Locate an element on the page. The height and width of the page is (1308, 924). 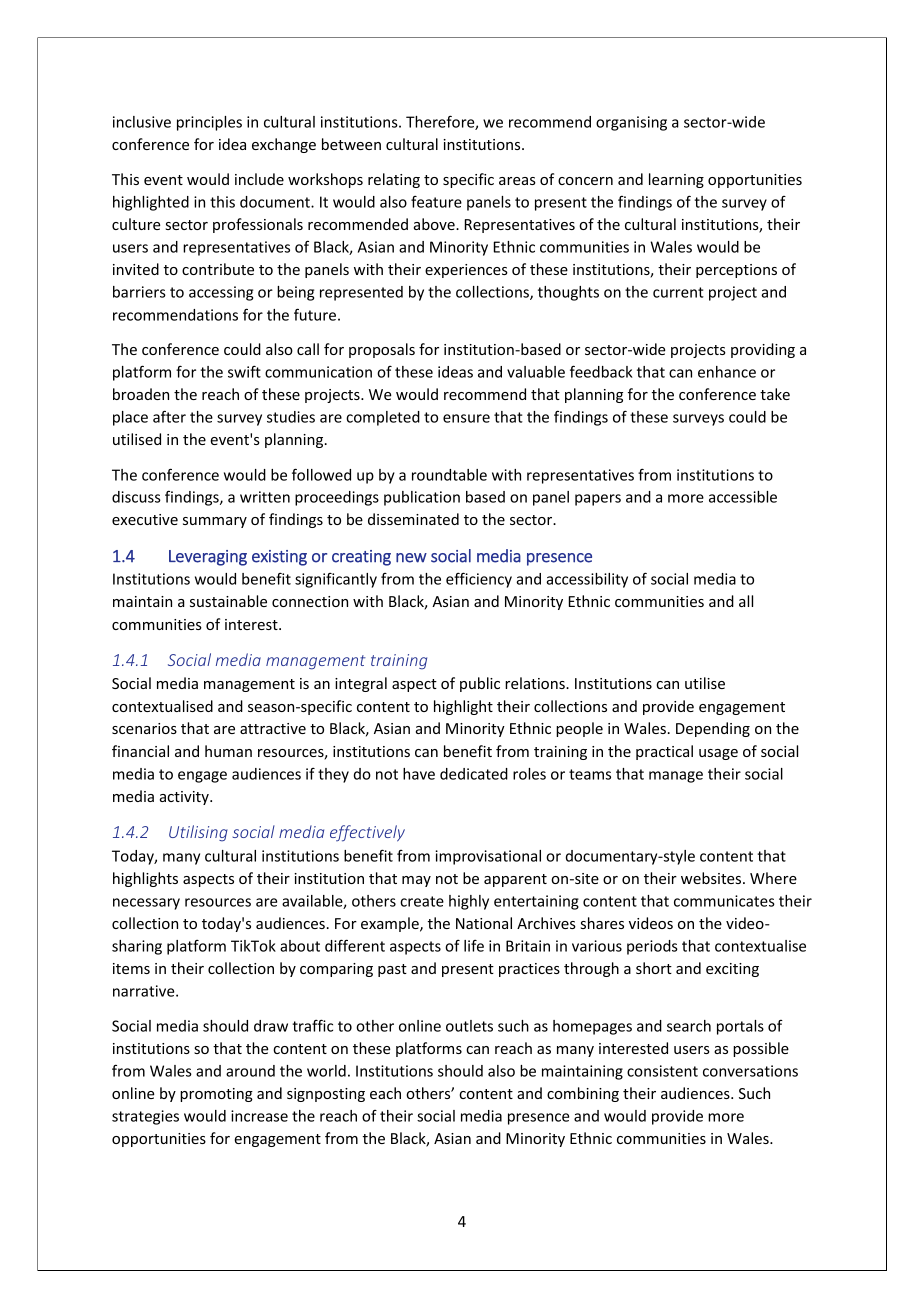
enhance is located at coordinates (727, 372).
